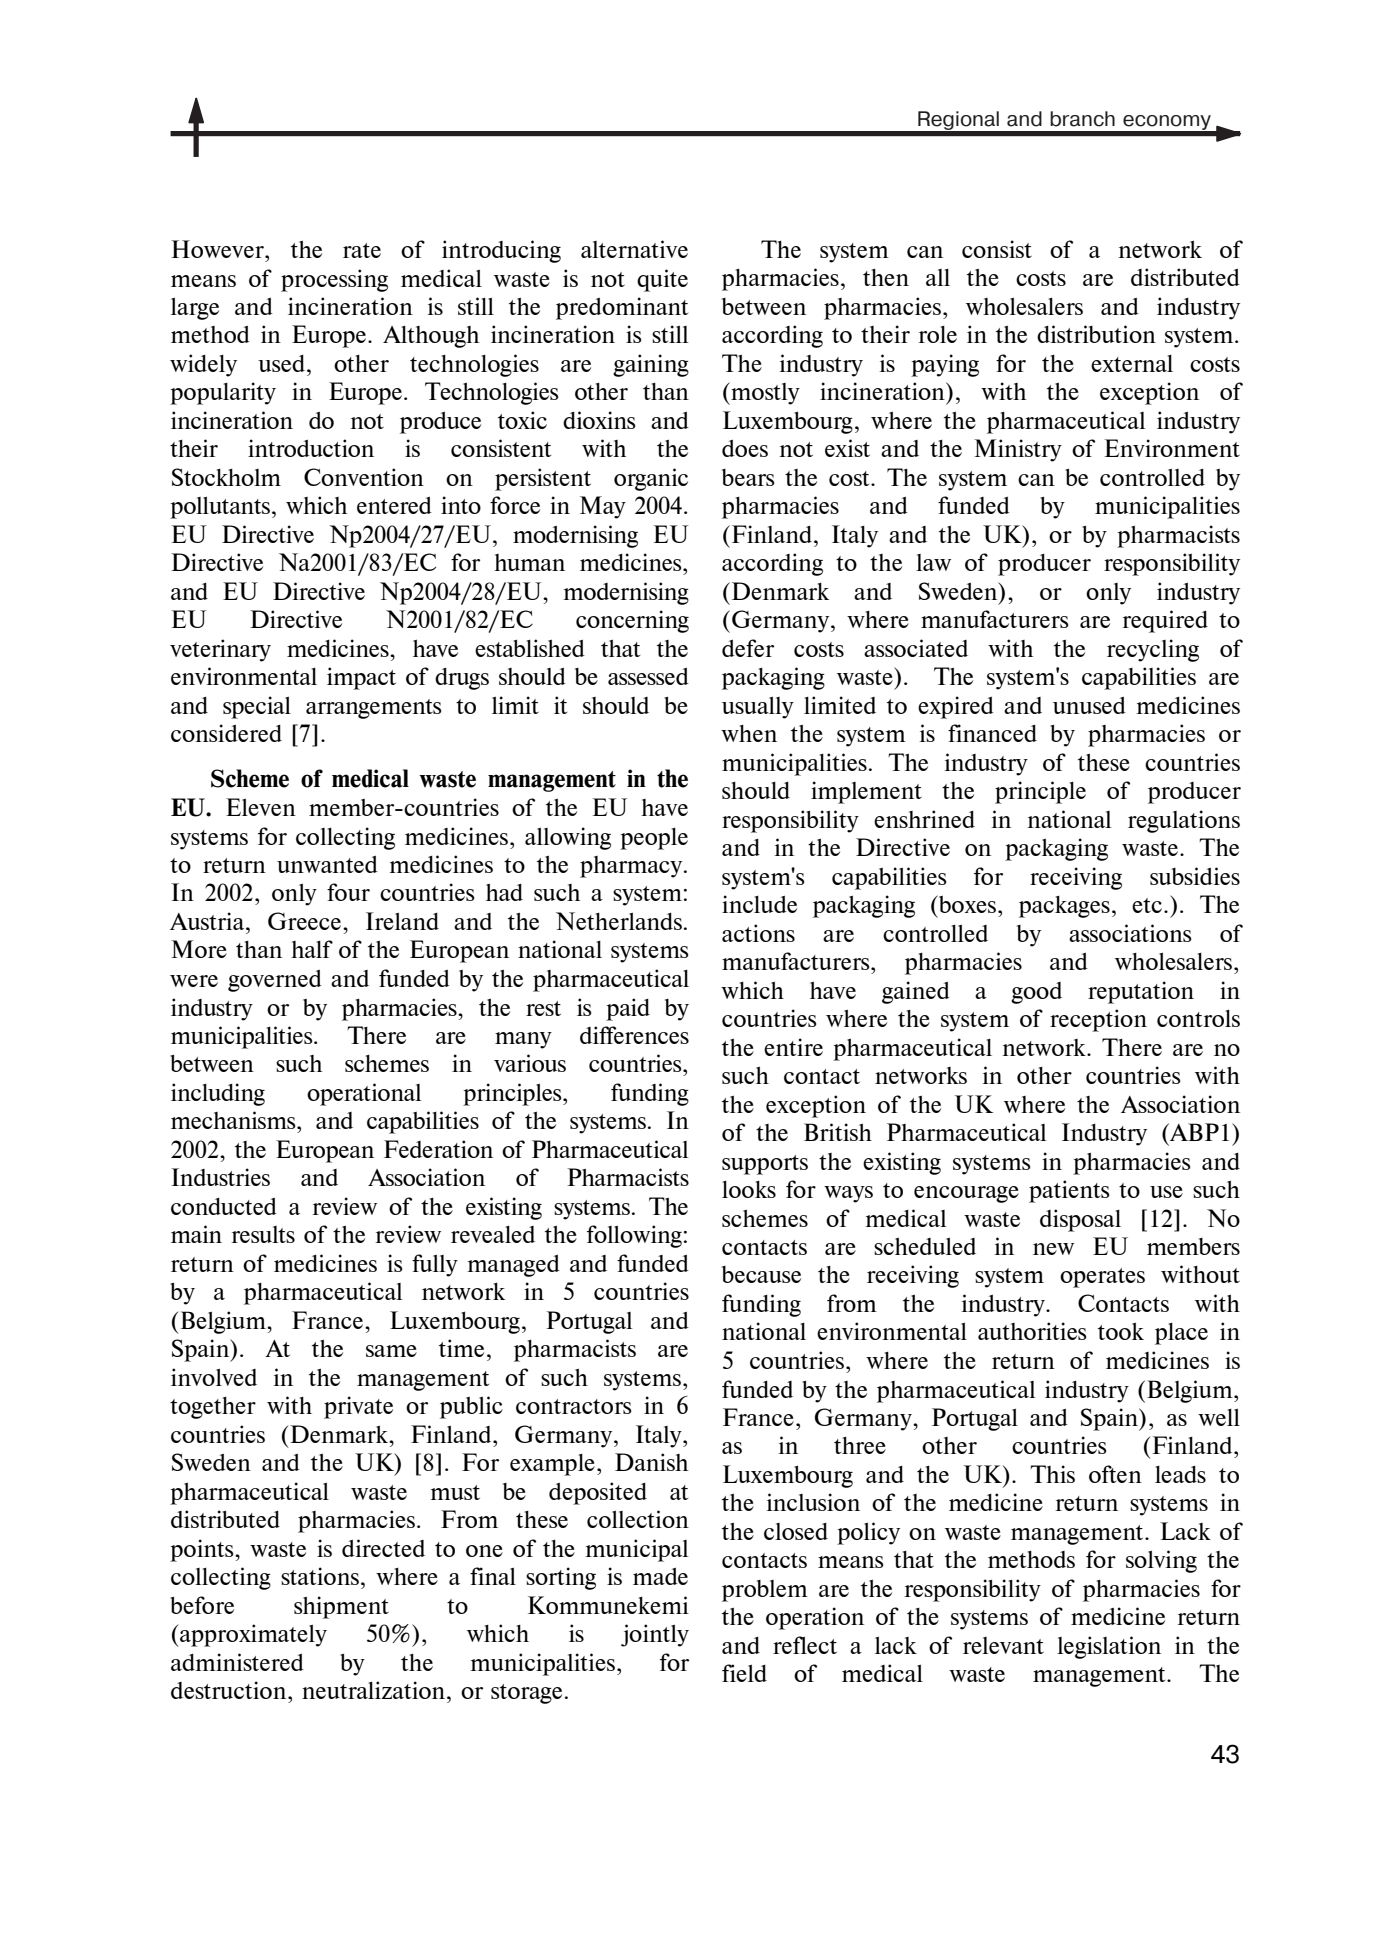 The height and width of the document is (1949, 1378). I want to click on patients, so click(1069, 1191).
